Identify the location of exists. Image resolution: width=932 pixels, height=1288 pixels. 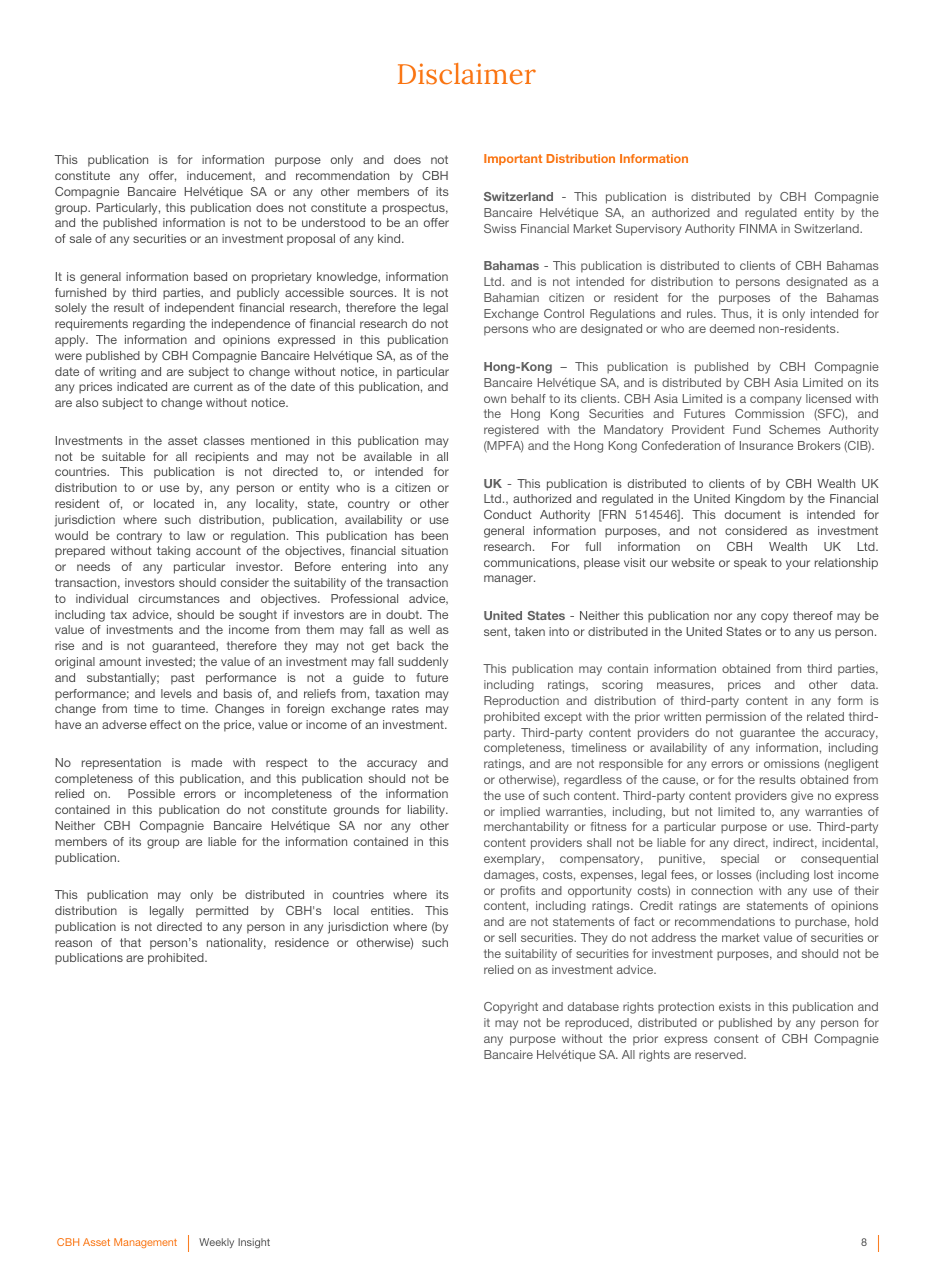
(735, 1006).
